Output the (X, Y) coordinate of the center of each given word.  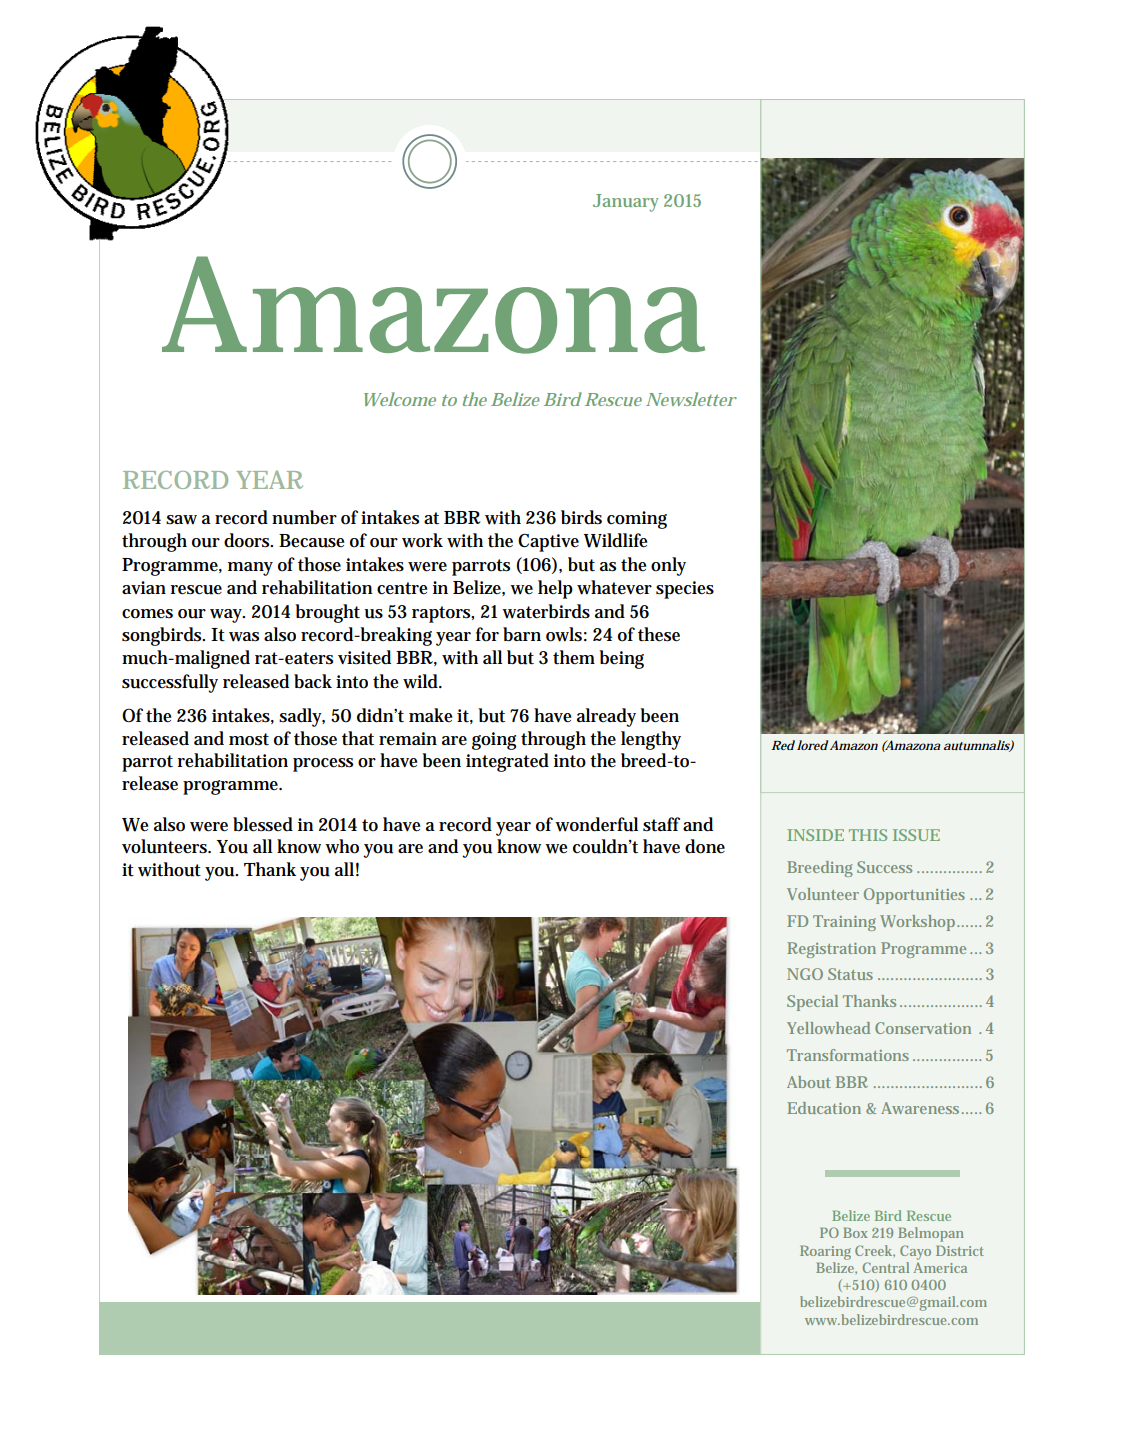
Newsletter (691, 399)
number (304, 517)
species (685, 590)
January (626, 203)
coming (637, 520)
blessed (263, 824)
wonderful (596, 824)
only (668, 566)
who (342, 846)
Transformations (848, 1055)
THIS (868, 835)
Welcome (400, 399)
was (244, 637)
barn (522, 634)
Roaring (825, 1253)
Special (812, 1003)
